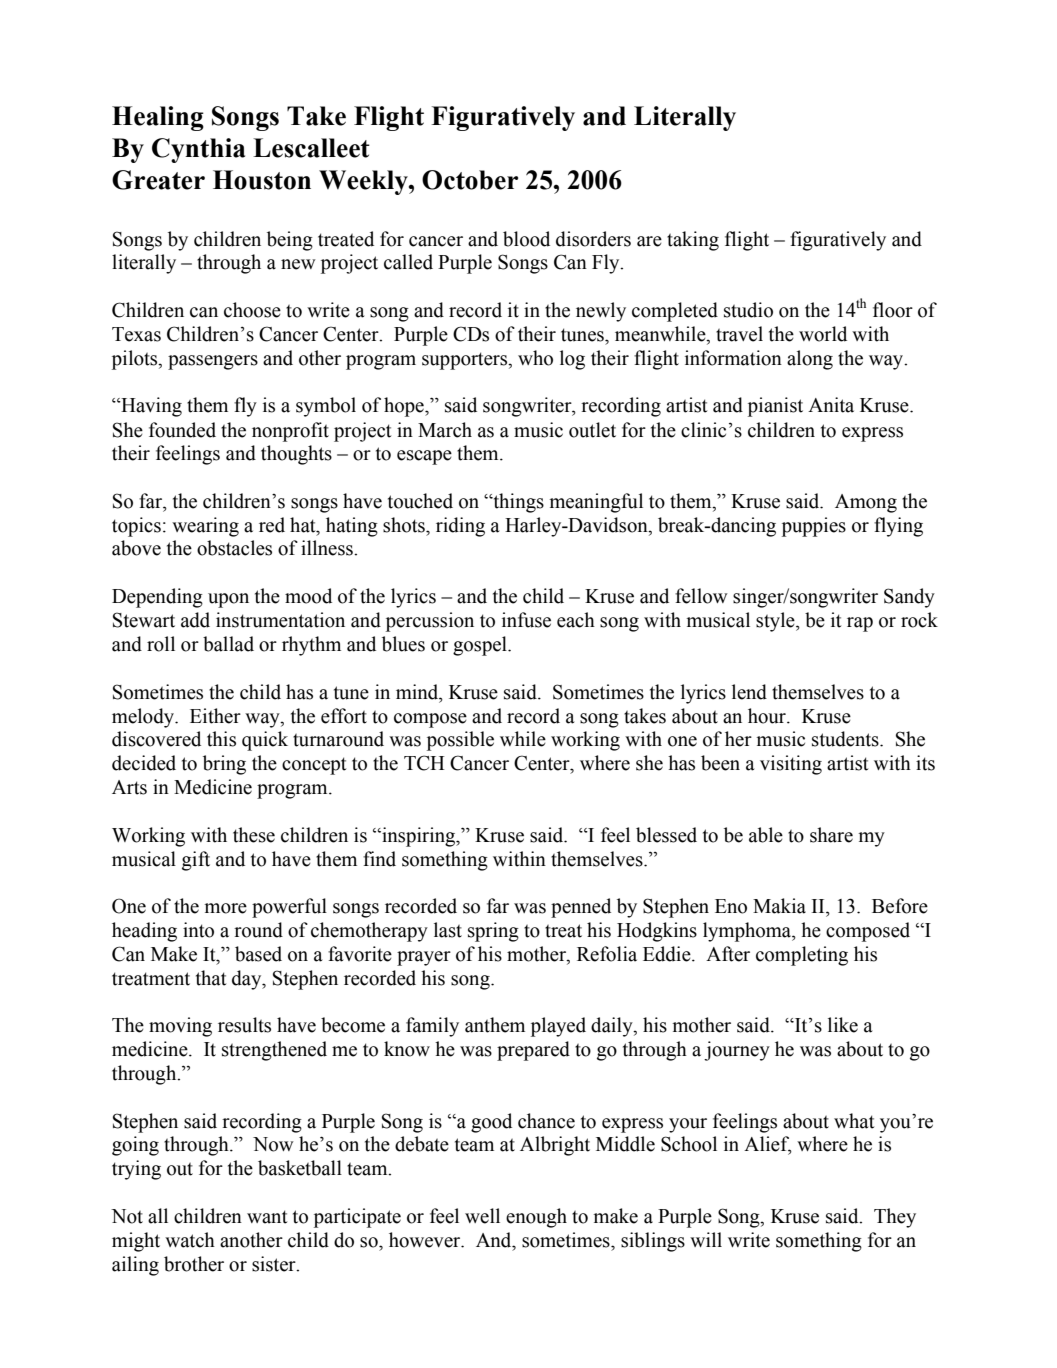  Describe the element at coordinates (190, 1240) in the screenshot. I see `watch` at that location.
